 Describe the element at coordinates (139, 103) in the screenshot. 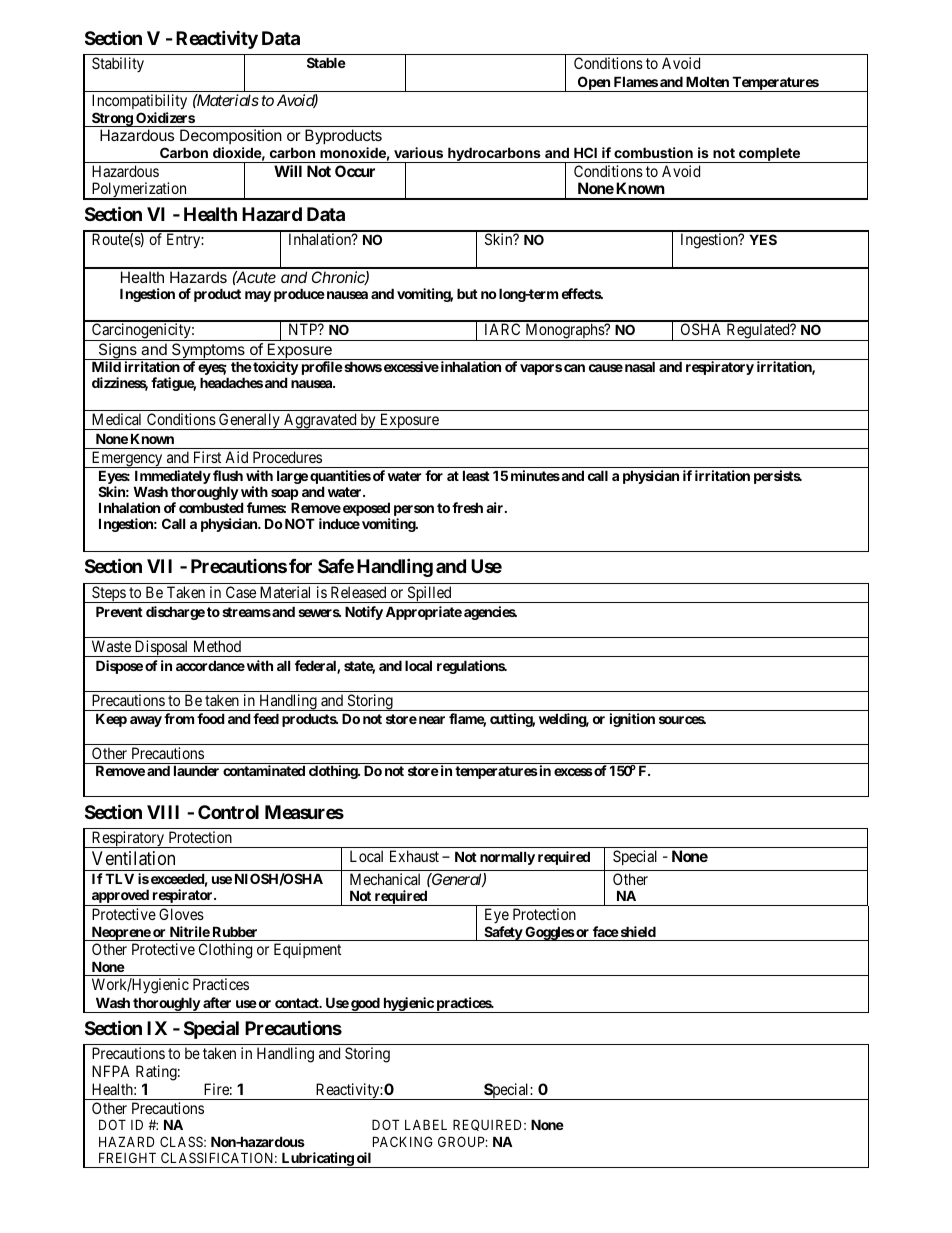

I see `Incompatibility` at that location.
